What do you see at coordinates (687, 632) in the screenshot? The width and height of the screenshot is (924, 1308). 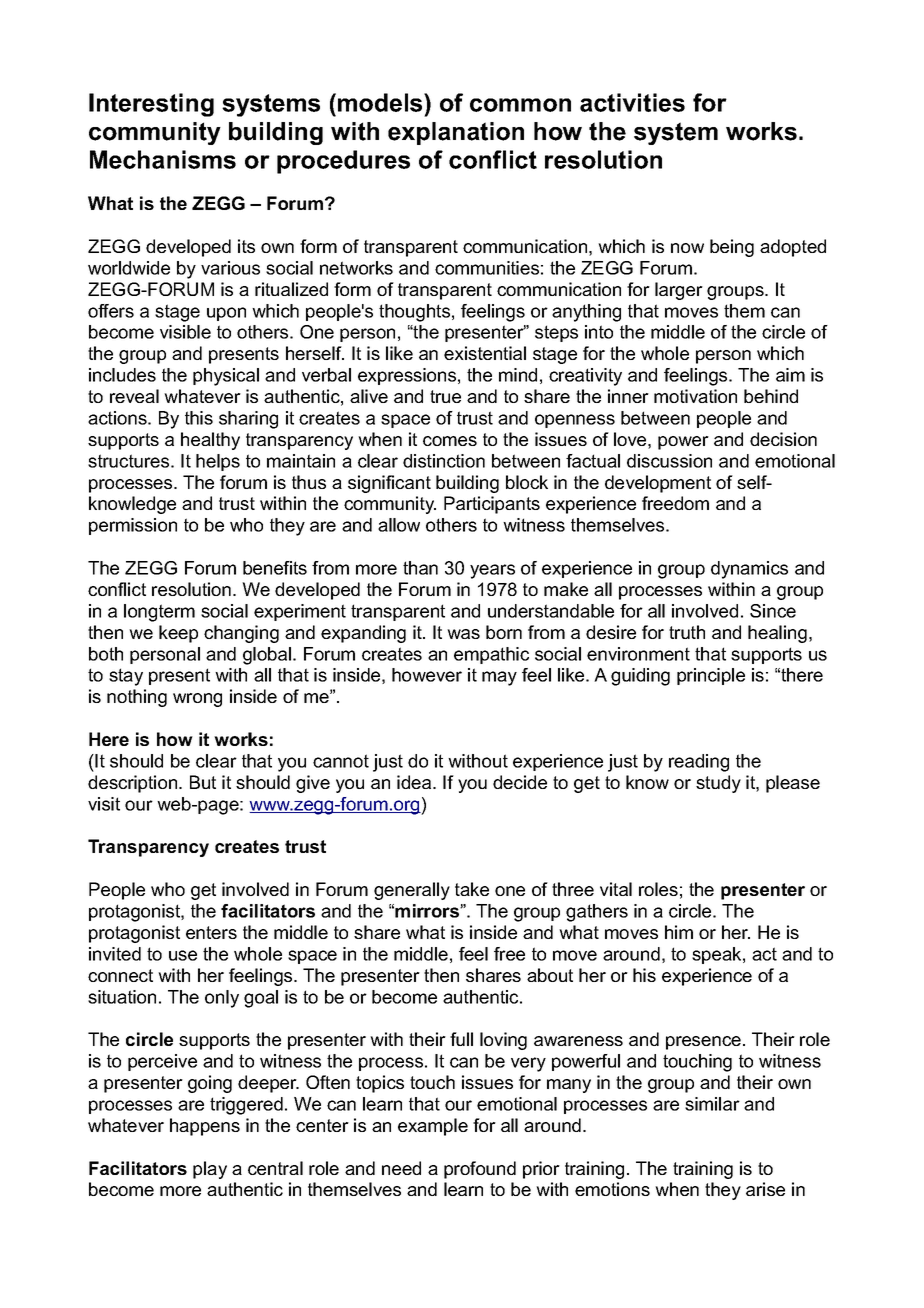 I see `truth` at bounding box center [687, 632].
